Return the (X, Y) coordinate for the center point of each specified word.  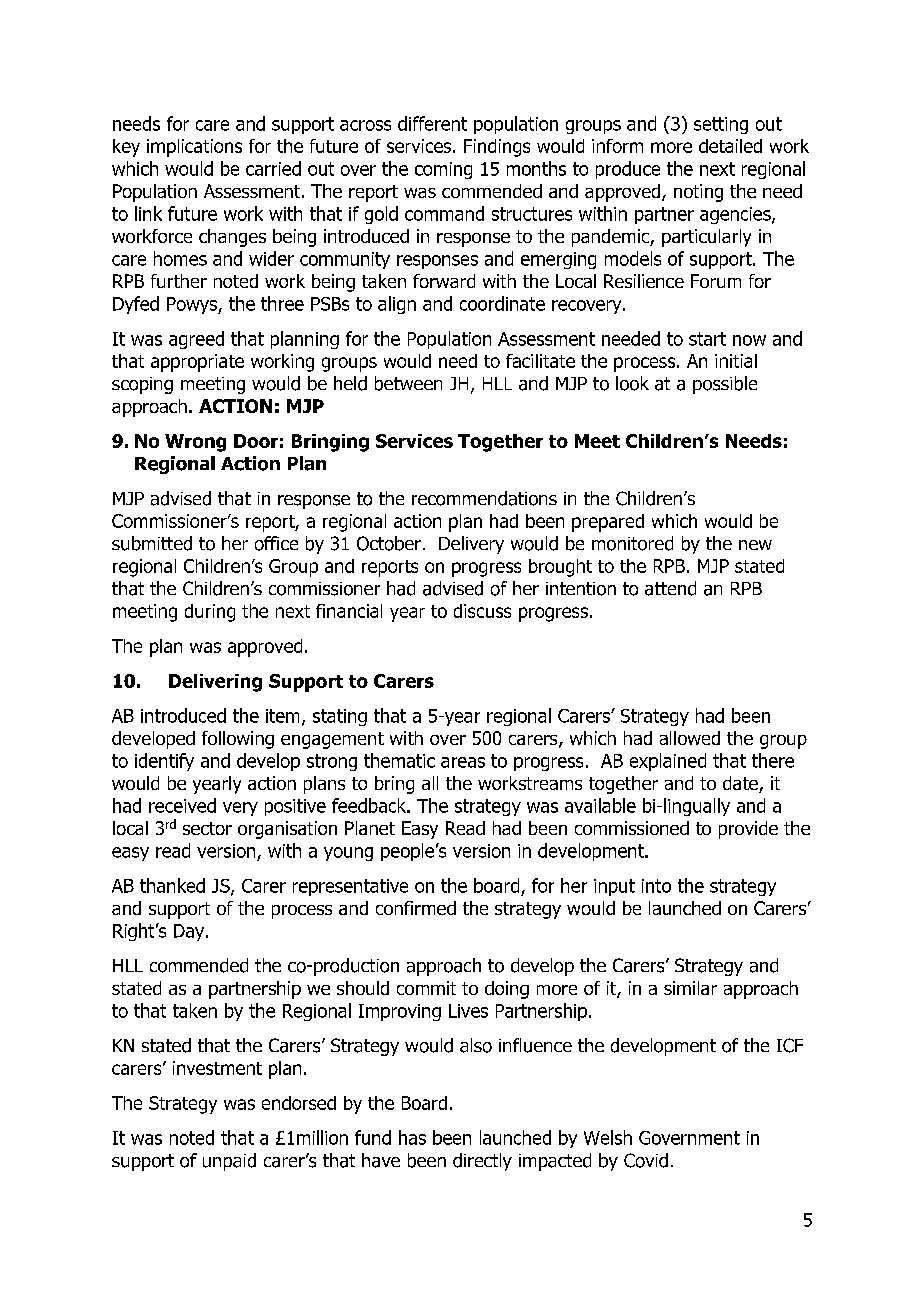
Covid (646, 1160)
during (210, 613)
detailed (730, 146)
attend (670, 588)
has (412, 1137)
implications (194, 148)
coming (443, 170)
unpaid (229, 1162)
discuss (482, 611)
